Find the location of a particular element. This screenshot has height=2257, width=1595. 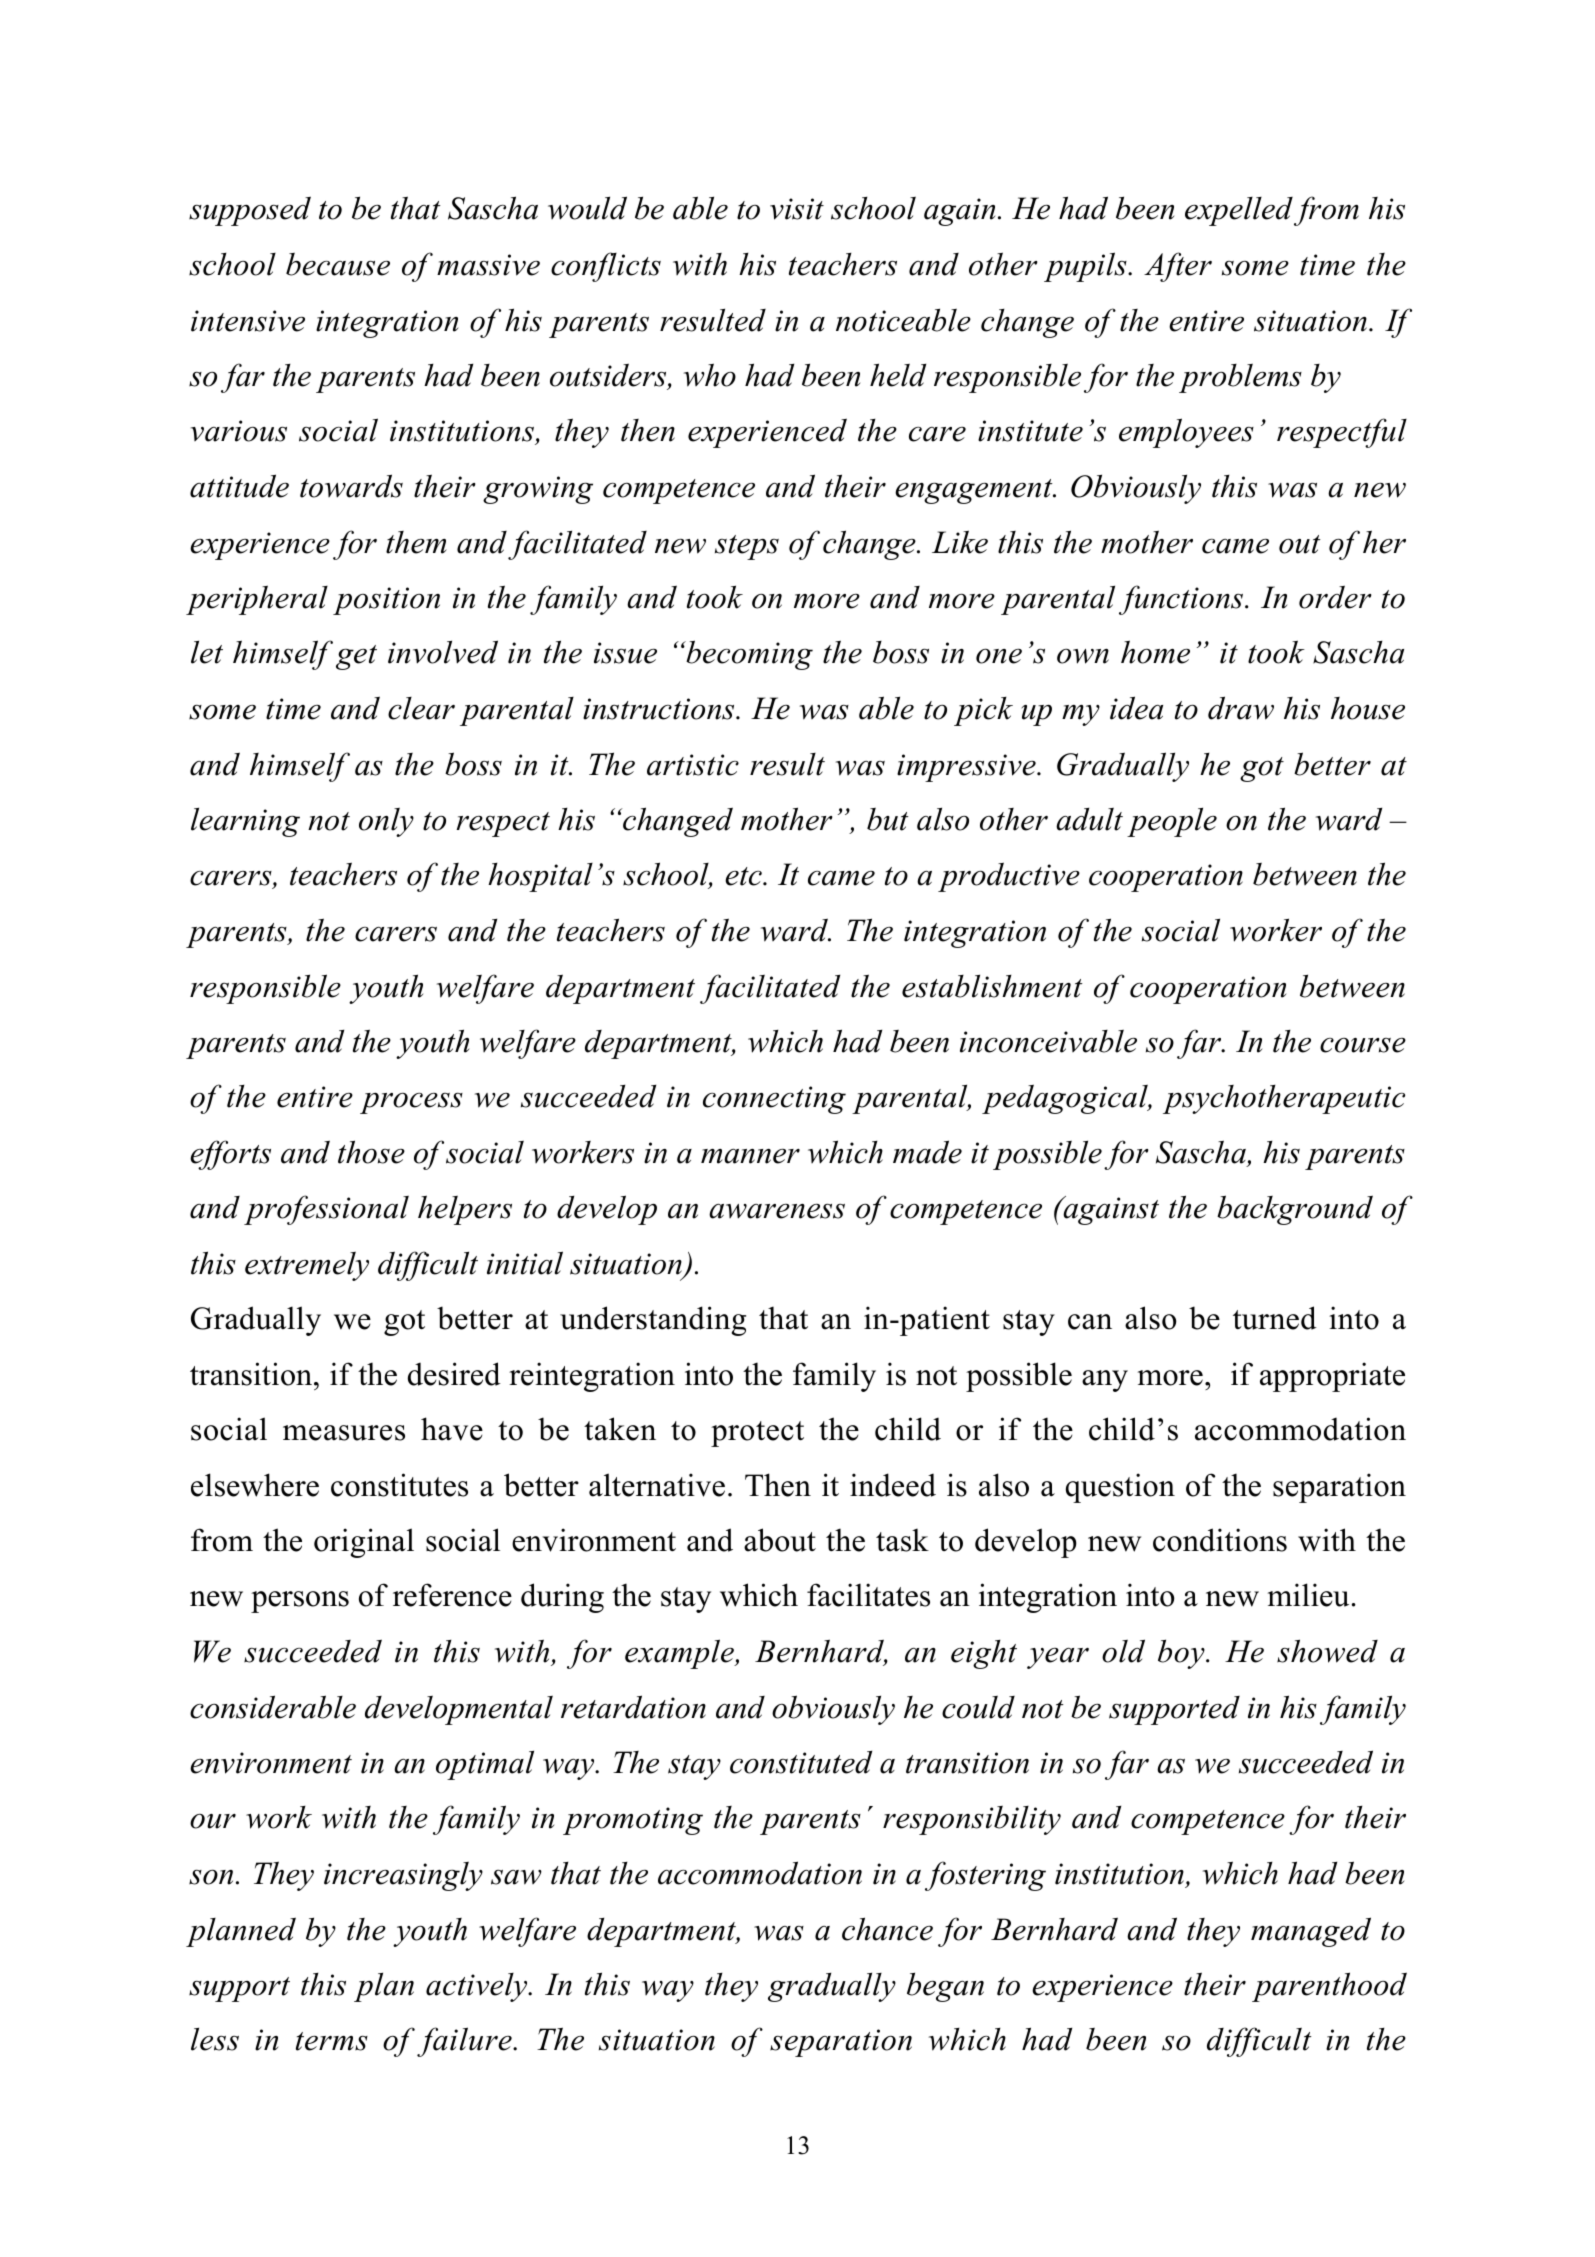

background is located at coordinates (1295, 1210).
